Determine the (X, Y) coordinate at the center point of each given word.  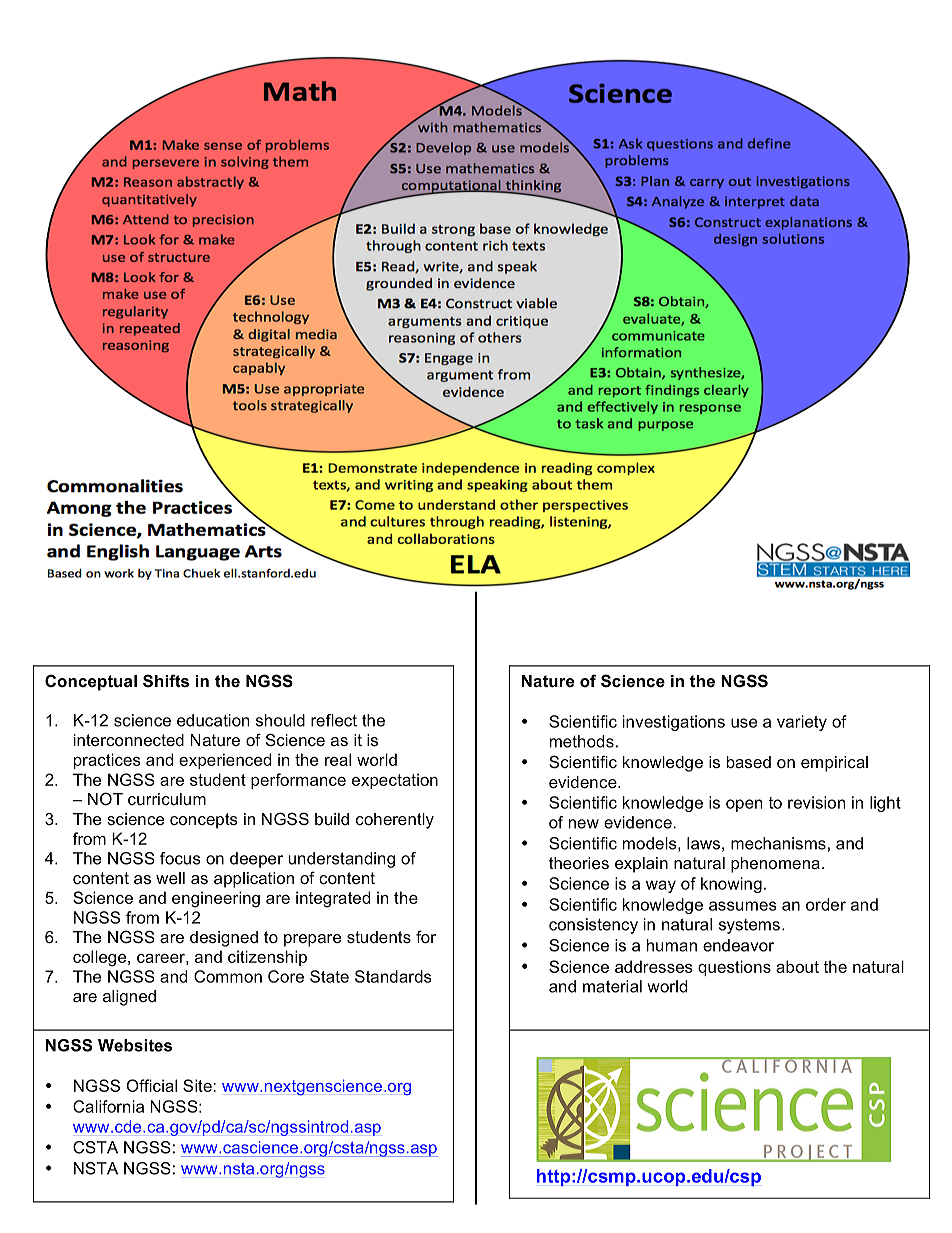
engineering (216, 899)
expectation (395, 781)
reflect (334, 720)
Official (152, 1085)
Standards (393, 976)
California (108, 1106)
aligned (129, 998)
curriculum (167, 799)
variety (802, 723)
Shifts (166, 681)
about (797, 966)
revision (816, 802)
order (826, 904)
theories (579, 863)
